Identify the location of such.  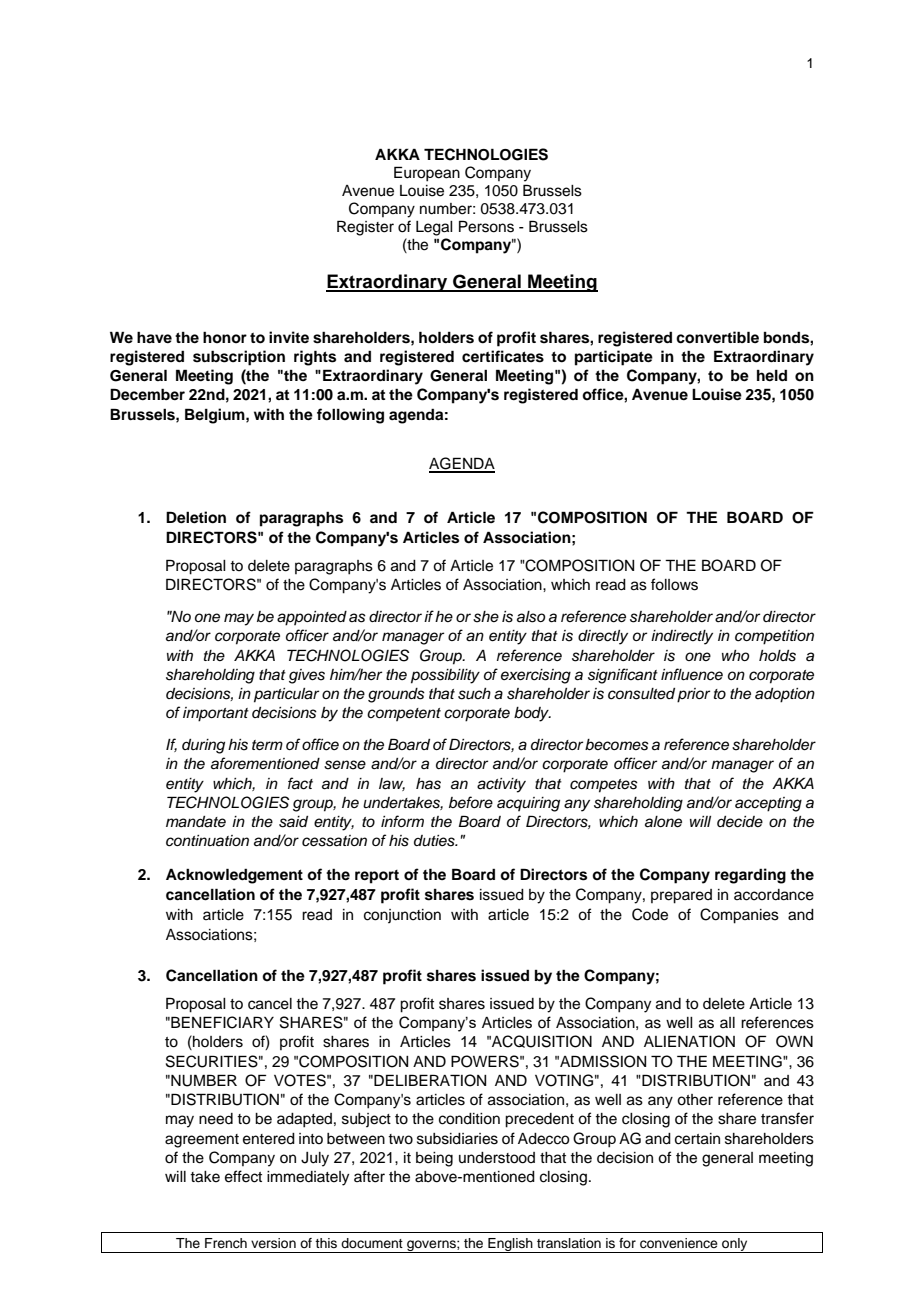
(474, 694).
